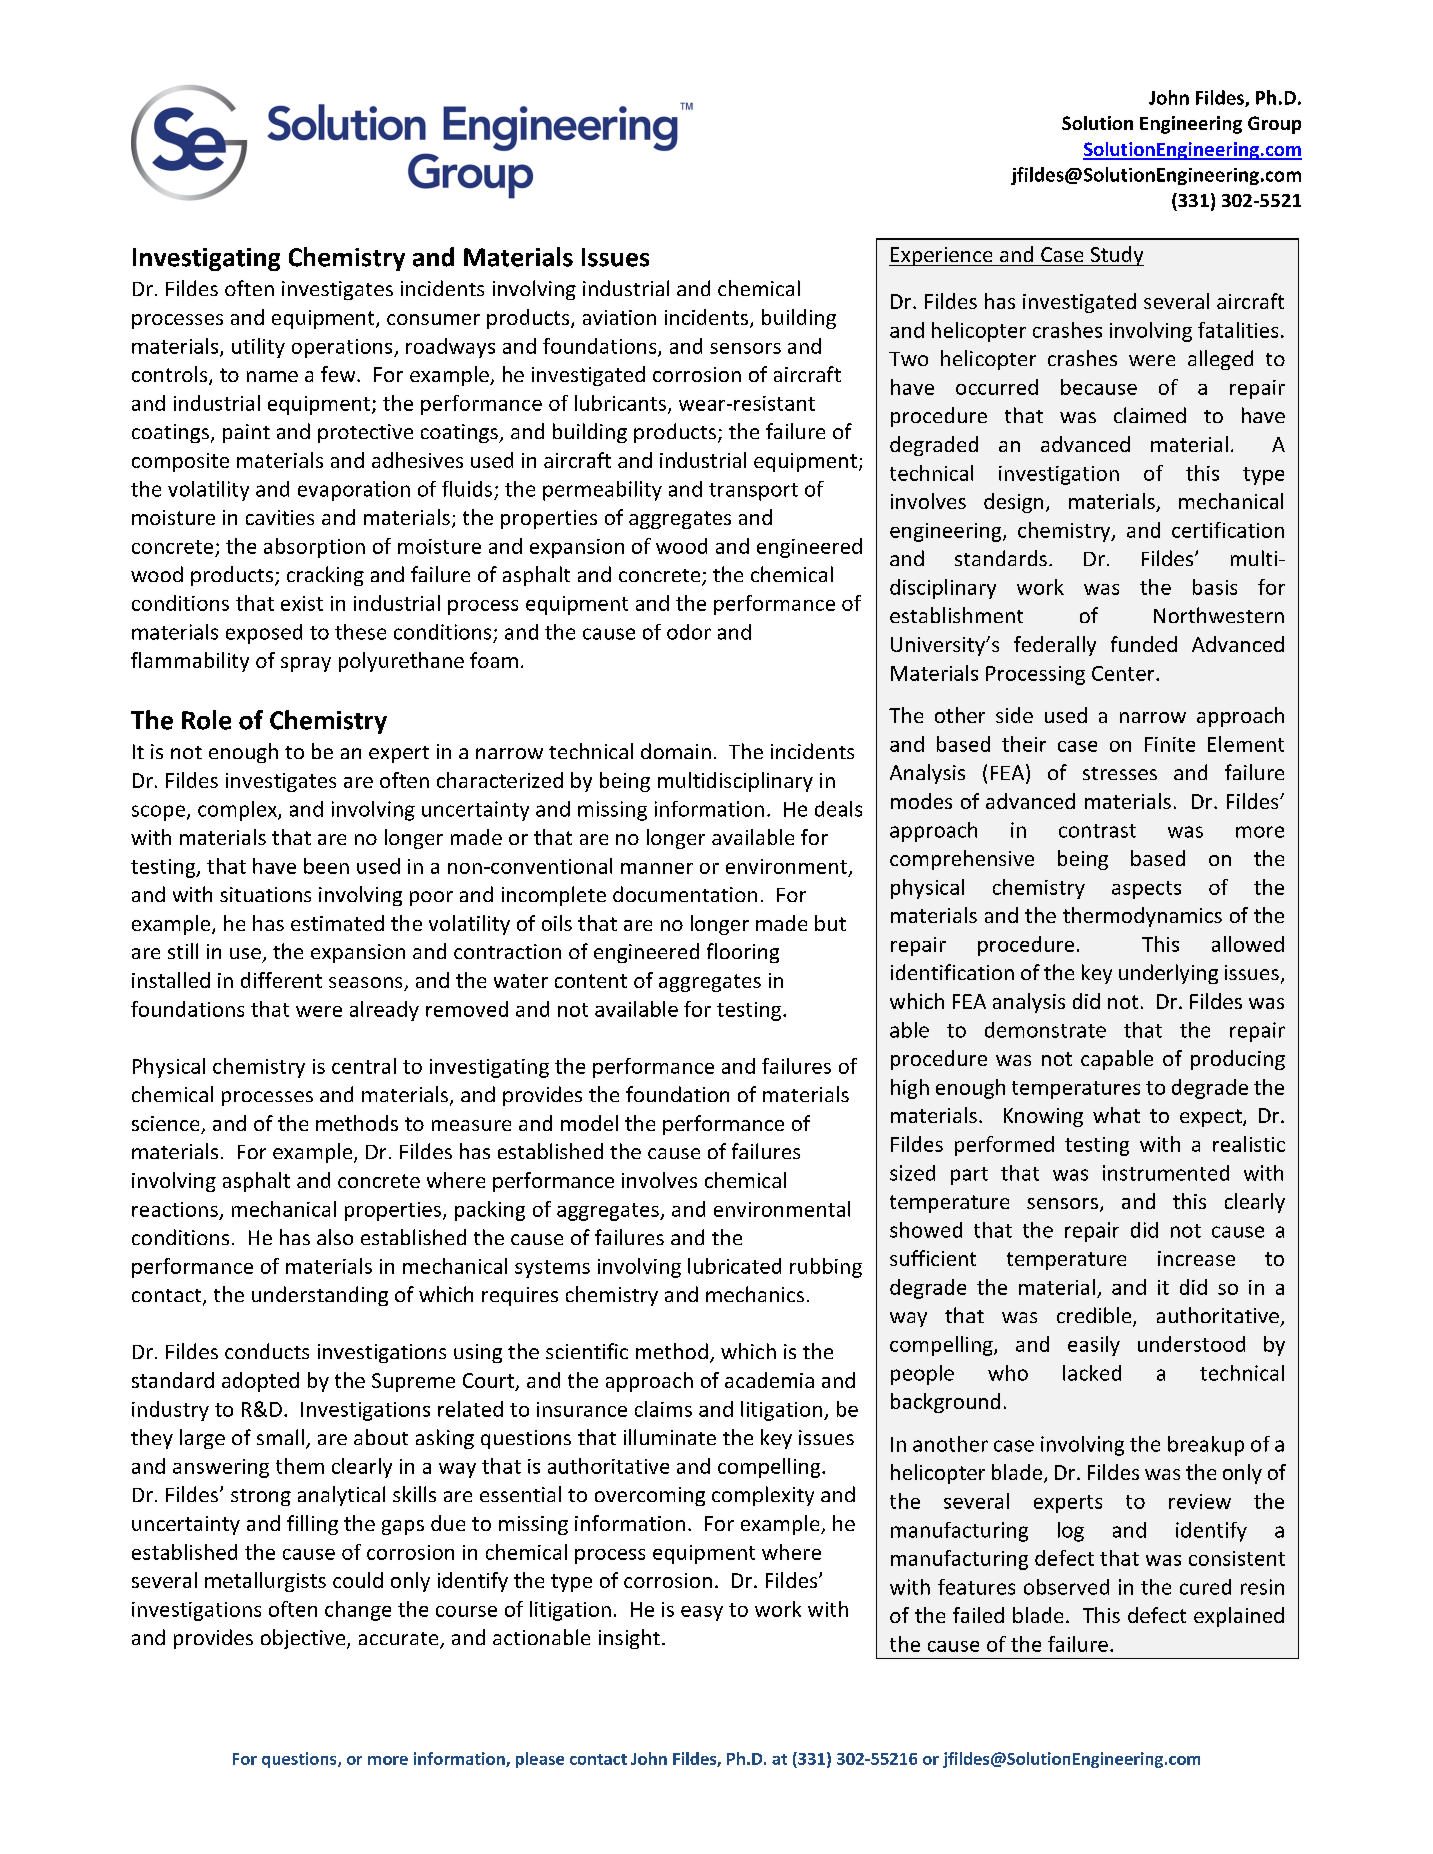  Describe the element at coordinates (306, 664) in the screenshot. I see `spray` at that location.
